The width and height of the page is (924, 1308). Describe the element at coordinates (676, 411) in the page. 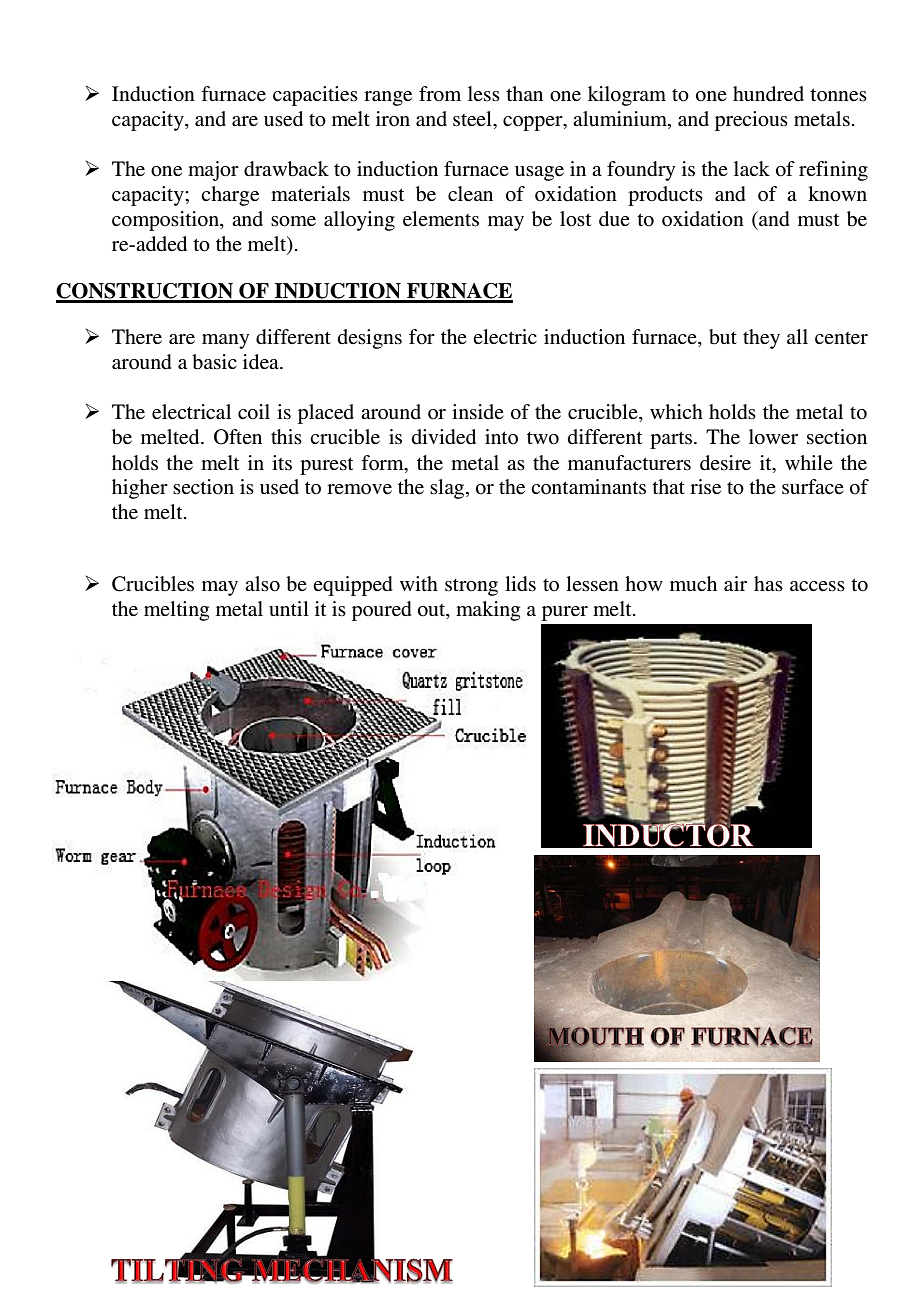

I see `which` at that location.
